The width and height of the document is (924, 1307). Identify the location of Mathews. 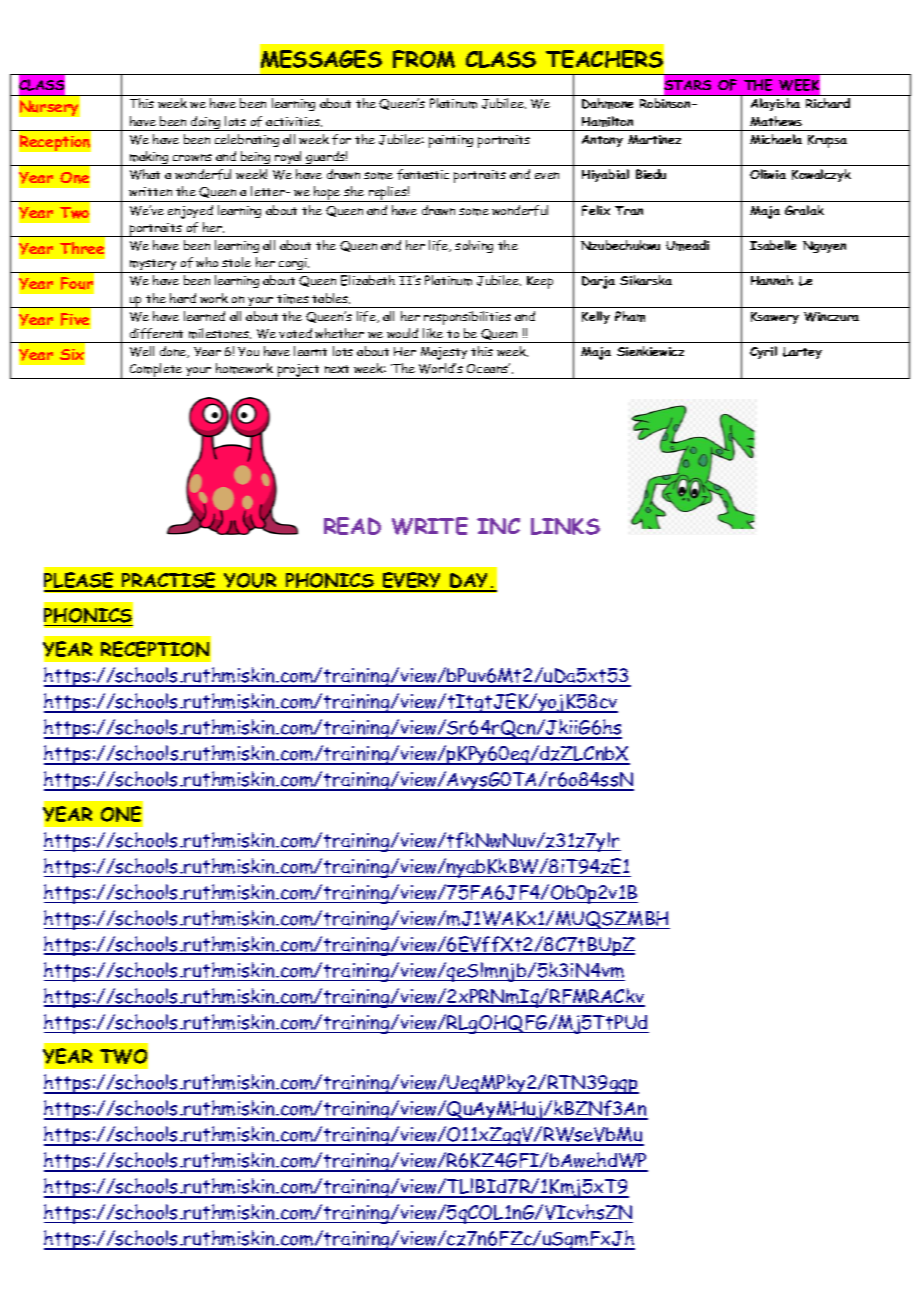
(776, 121).
